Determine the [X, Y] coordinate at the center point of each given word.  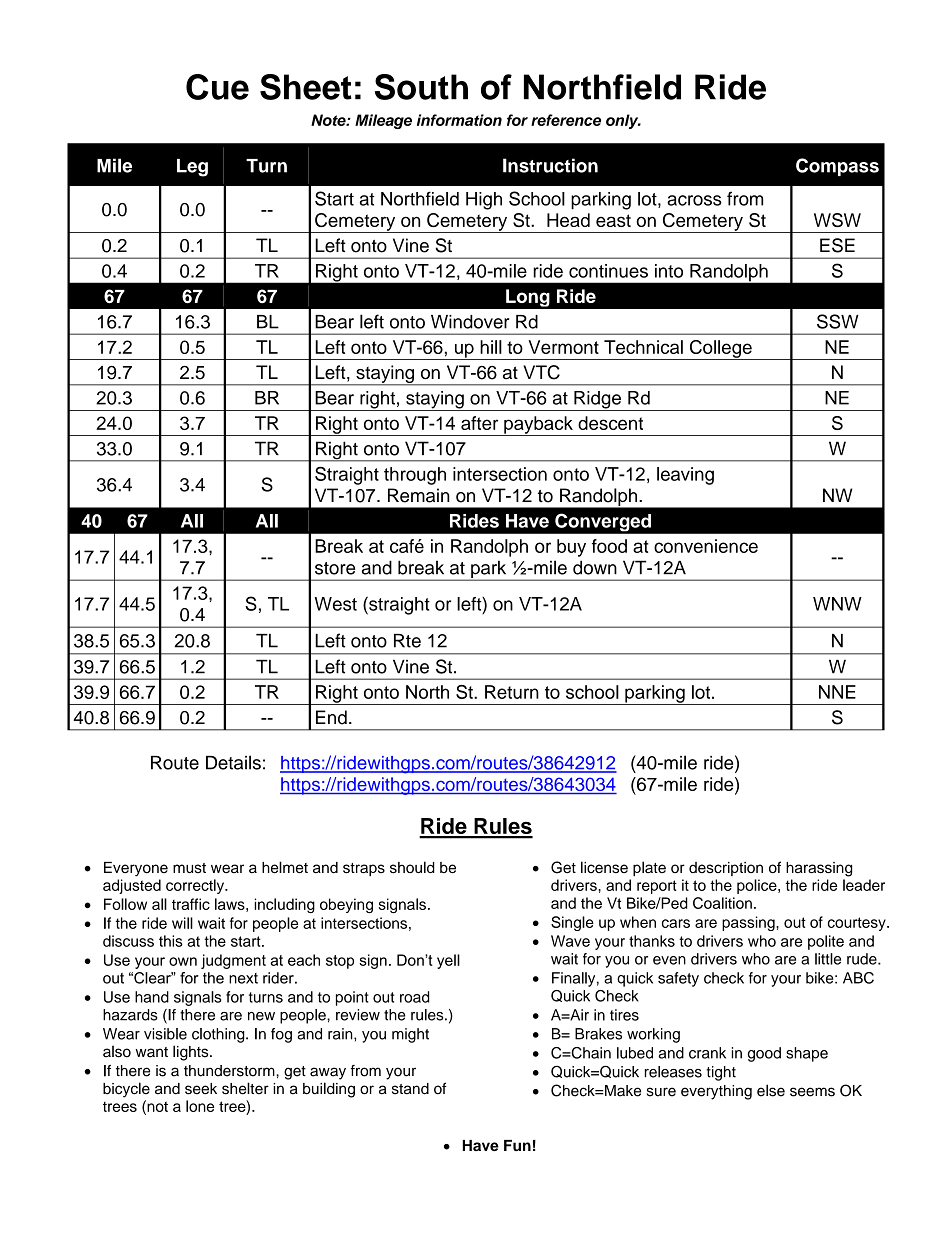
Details [233, 762]
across [694, 200]
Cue [217, 87]
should [412, 867]
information [459, 120]
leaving [685, 476]
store [335, 568]
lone [200, 1106]
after [479, 423]
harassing [819, 869]
